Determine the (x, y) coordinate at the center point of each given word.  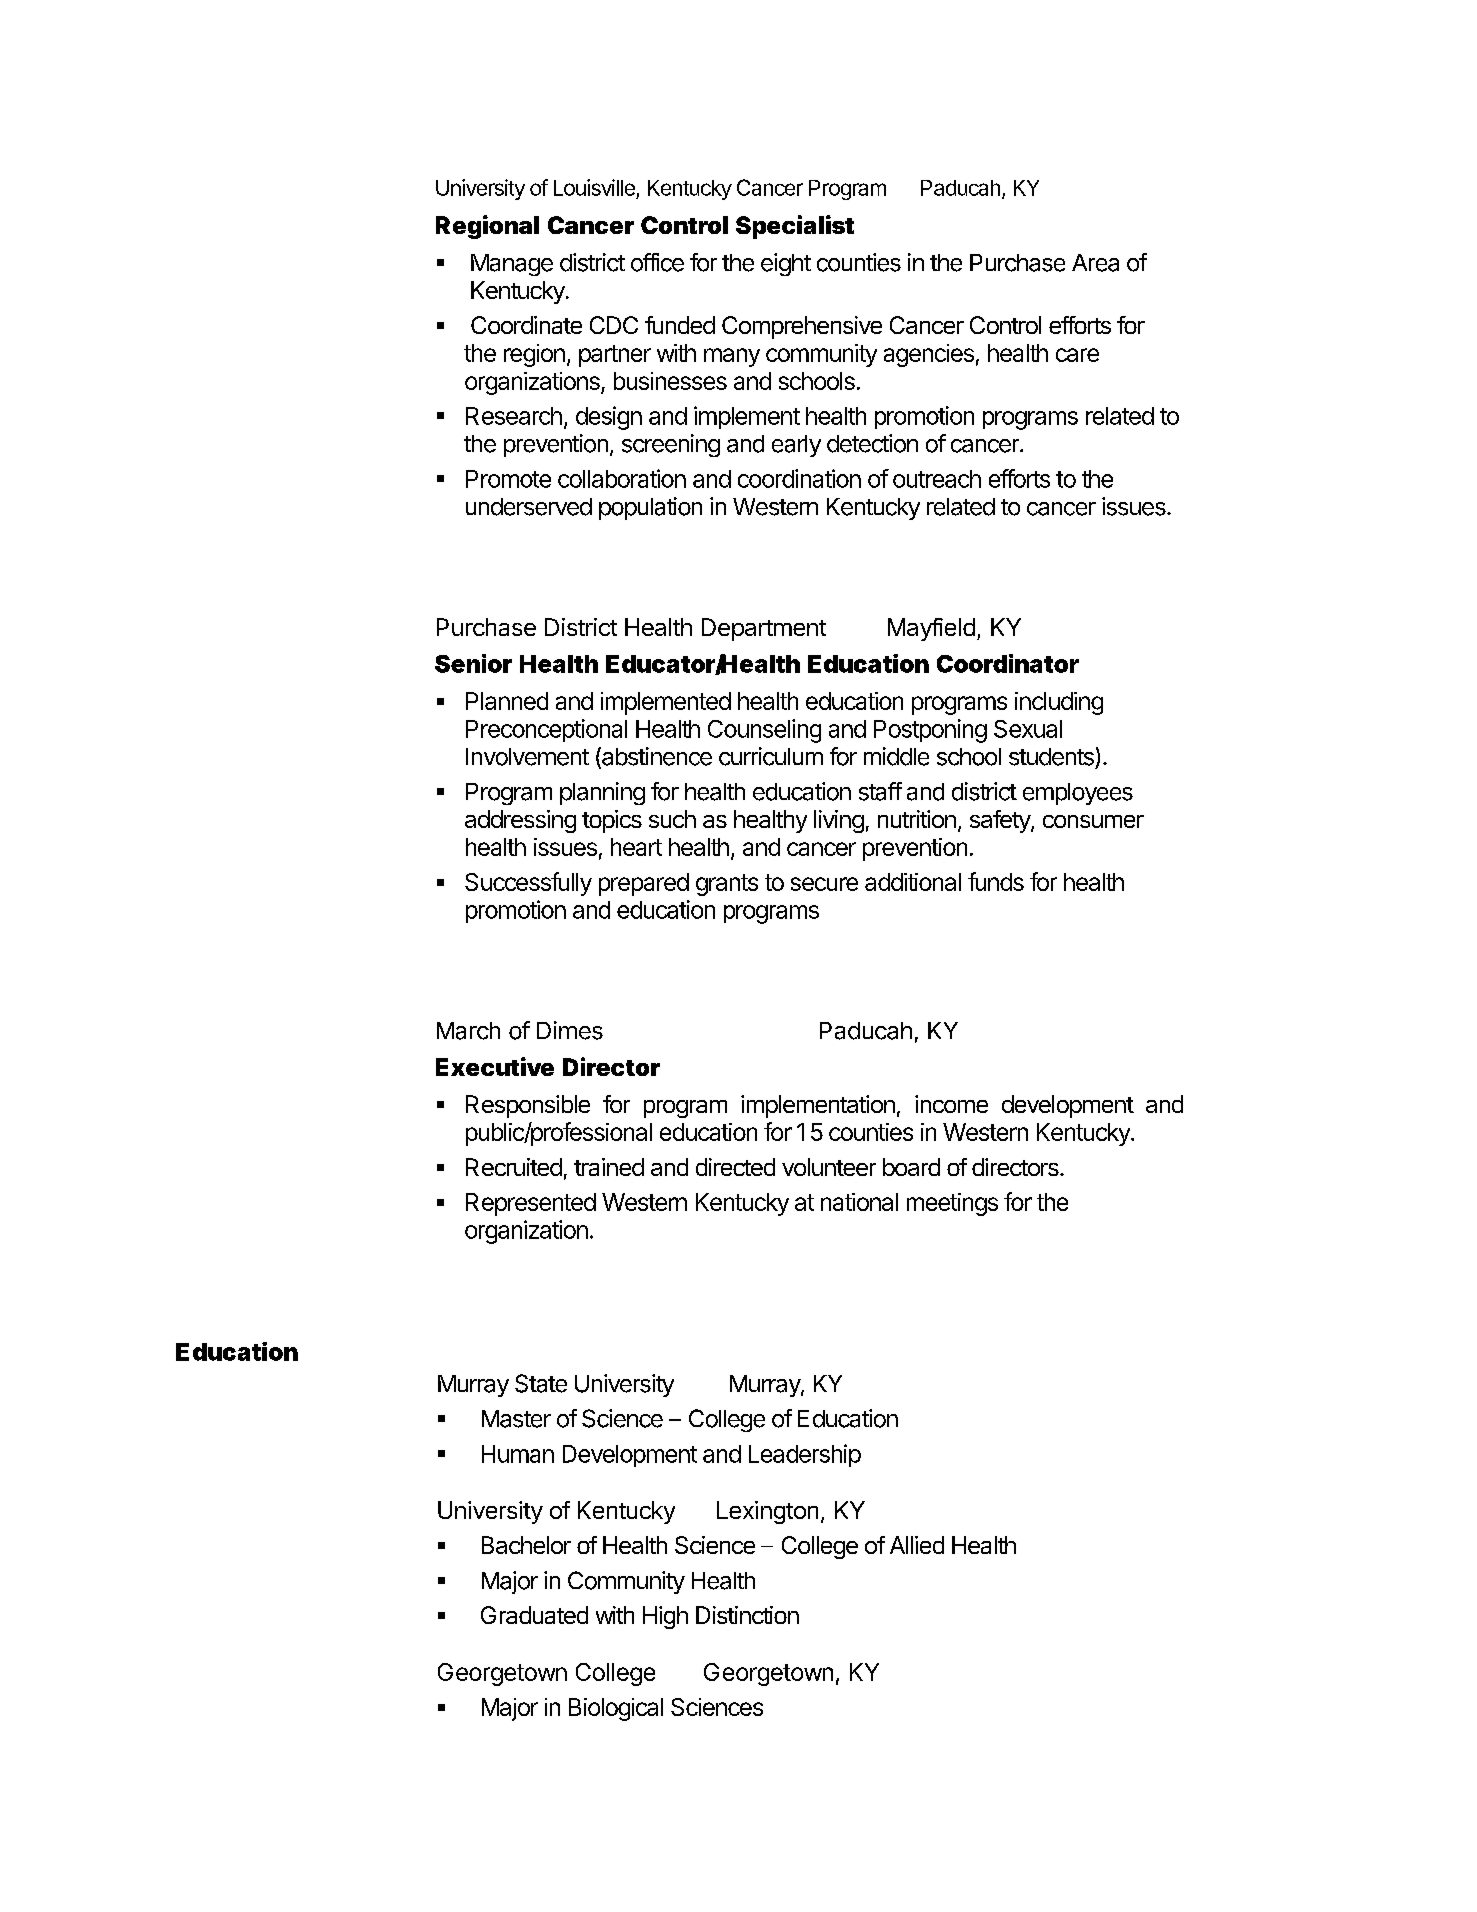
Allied (917, 1545)
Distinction (747, 1615)
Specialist (795, 227)
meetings (952, 1204)
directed (735, 1167)
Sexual (1028, 729)
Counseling (764, 731)
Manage (512, 265)
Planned (507, 701)
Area (1095, 263)
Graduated (534, 1615)
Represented (531, 1204)
